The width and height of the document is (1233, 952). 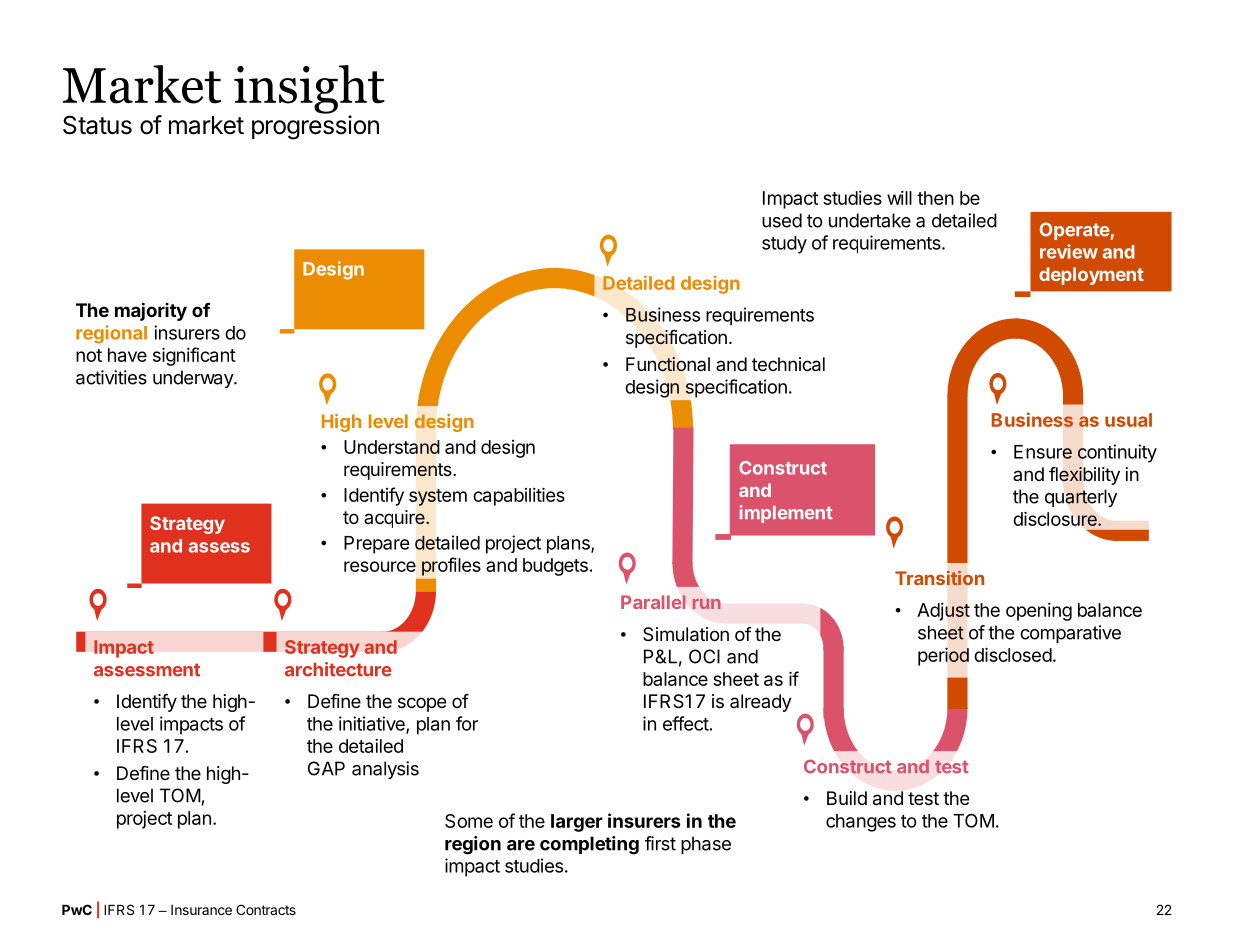 What do you see at coordinates (686, 634) in the document?
I see `Simulation` at bounding box center [686, 634].
